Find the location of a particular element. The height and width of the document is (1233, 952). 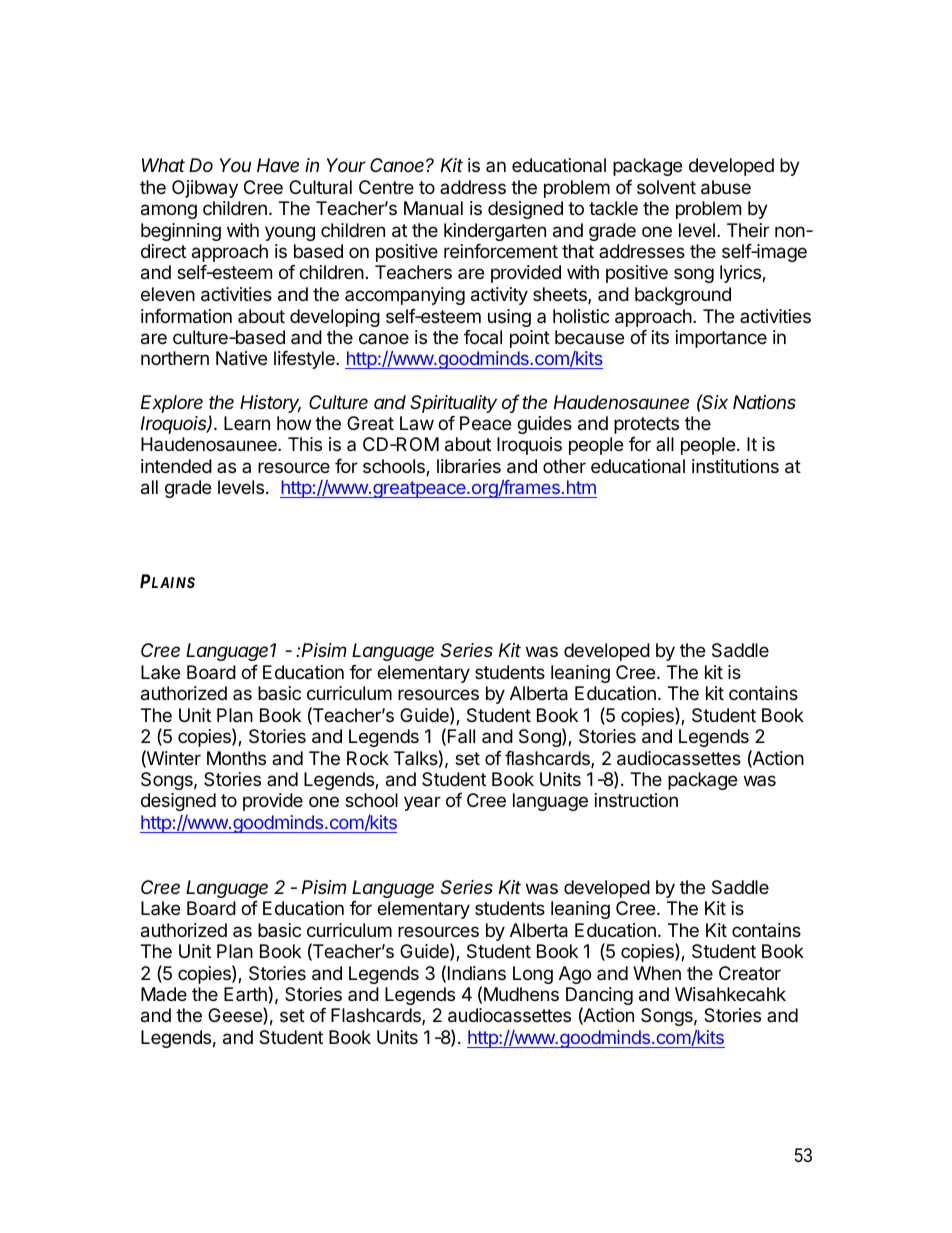

Have is located at coordinates (278, 165).
